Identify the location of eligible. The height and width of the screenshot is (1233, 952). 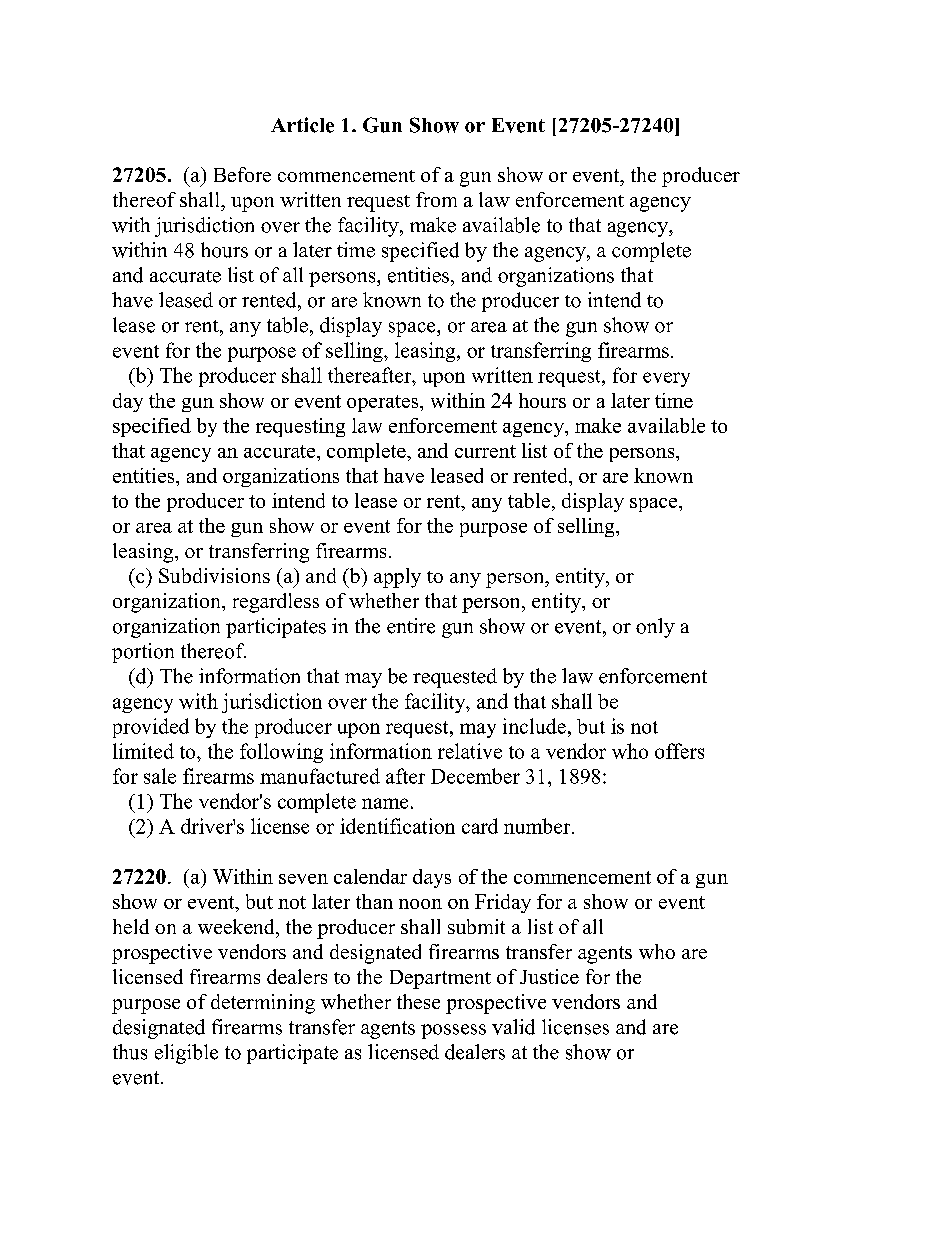
(186, 1054).
